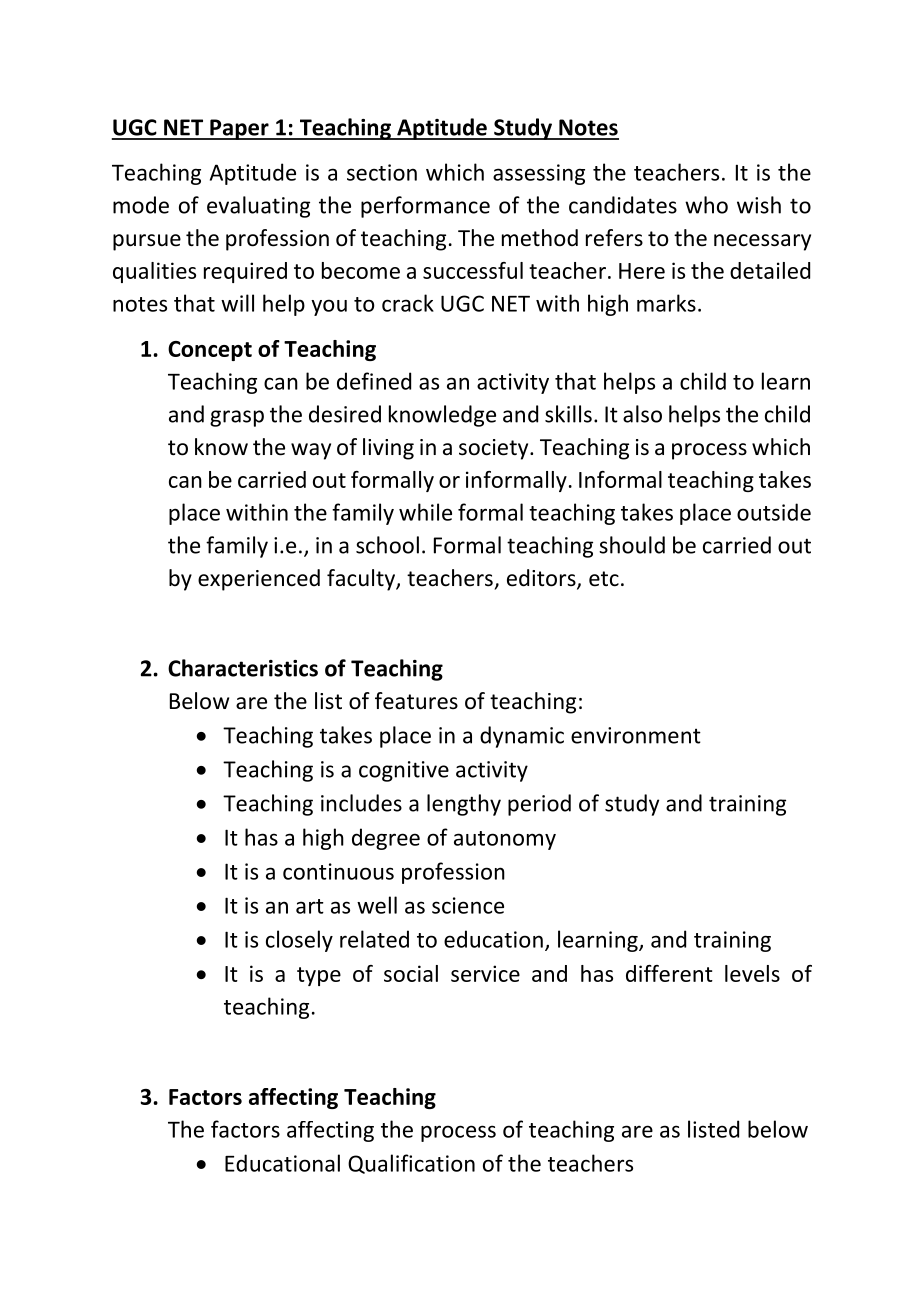 Image resolution: width=924 pixels, height=1308 pixels. Describe the element at coordinates (239, 129) in the screenshot. I see `Paper` at that location.
